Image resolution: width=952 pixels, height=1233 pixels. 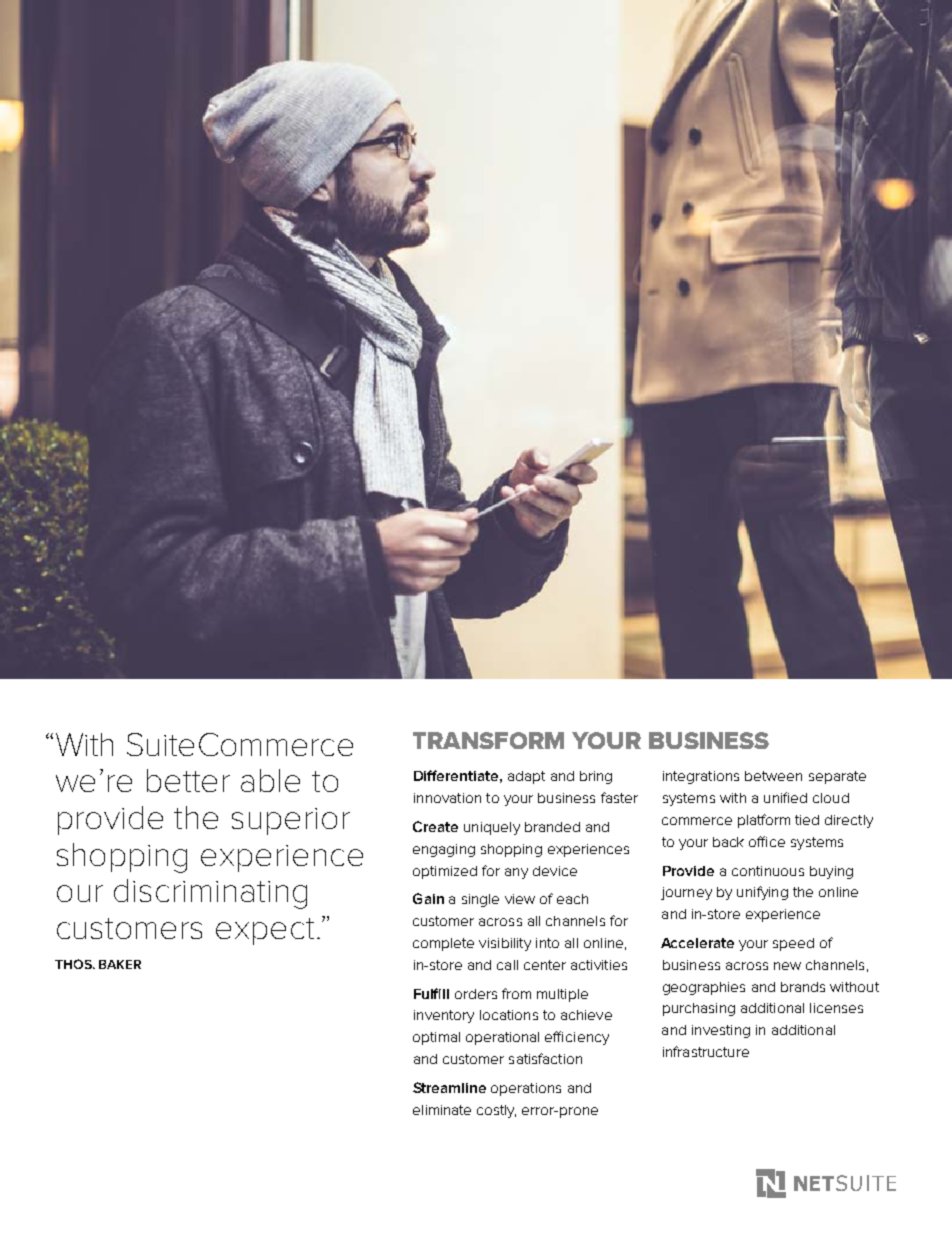 What do you see at coordinates (443, 944) in the page?
I see `complete` at bounding box center [443, 944].
